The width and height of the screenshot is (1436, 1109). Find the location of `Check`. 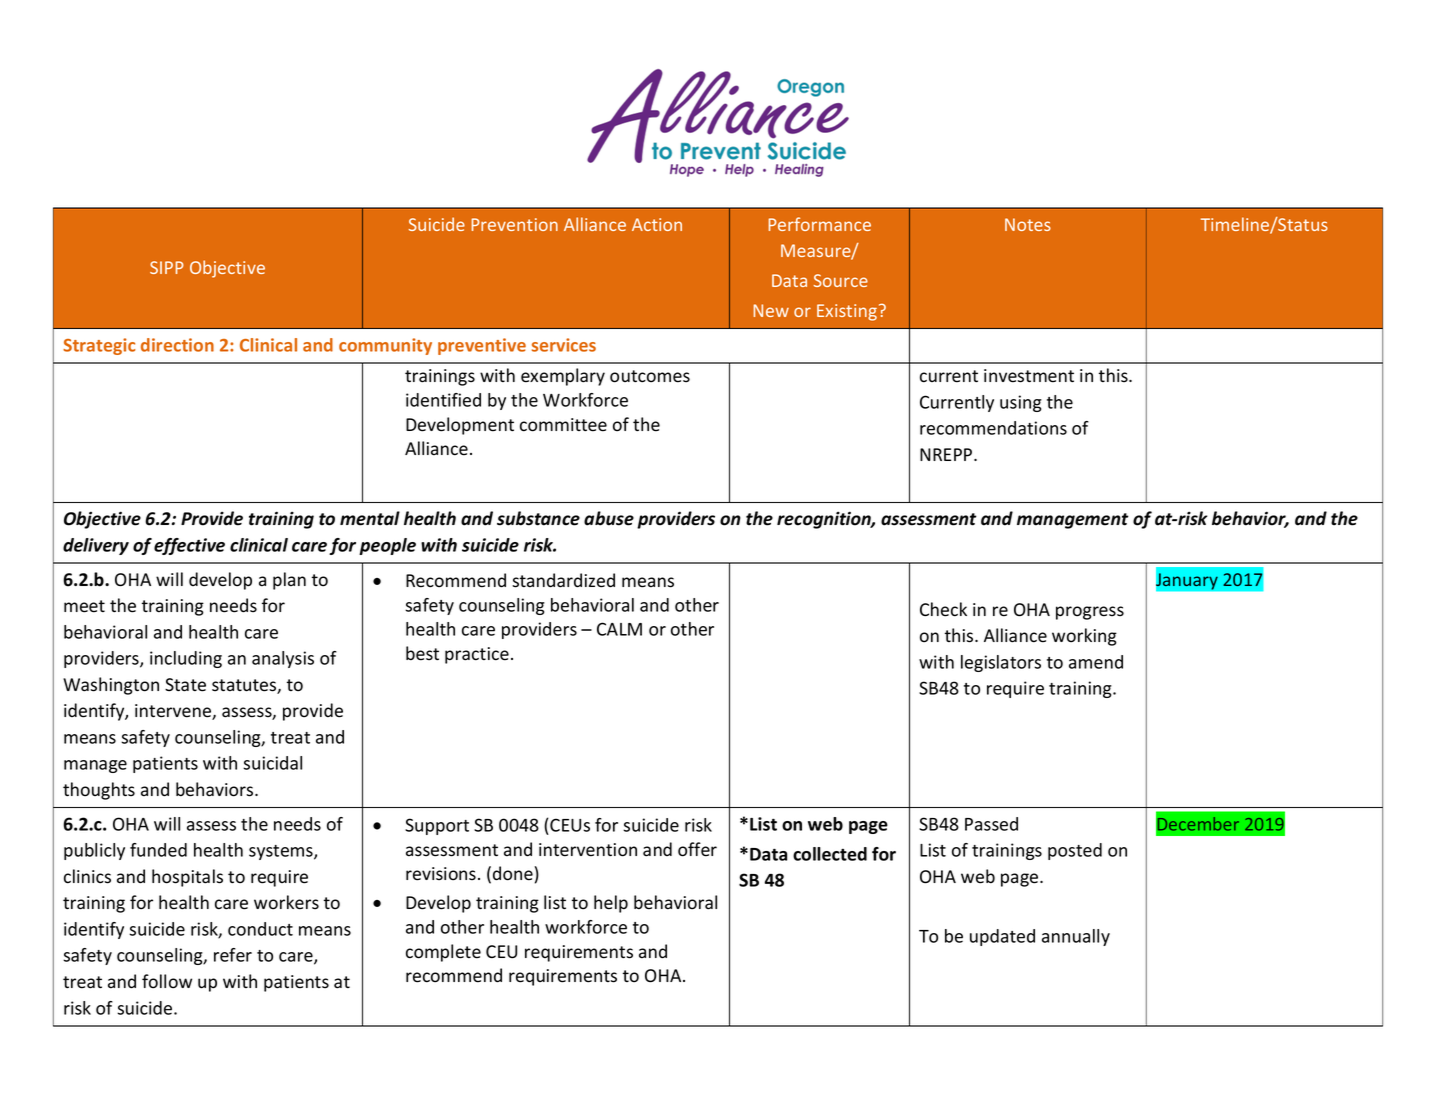

Check is located at coordinates (943, 609).
